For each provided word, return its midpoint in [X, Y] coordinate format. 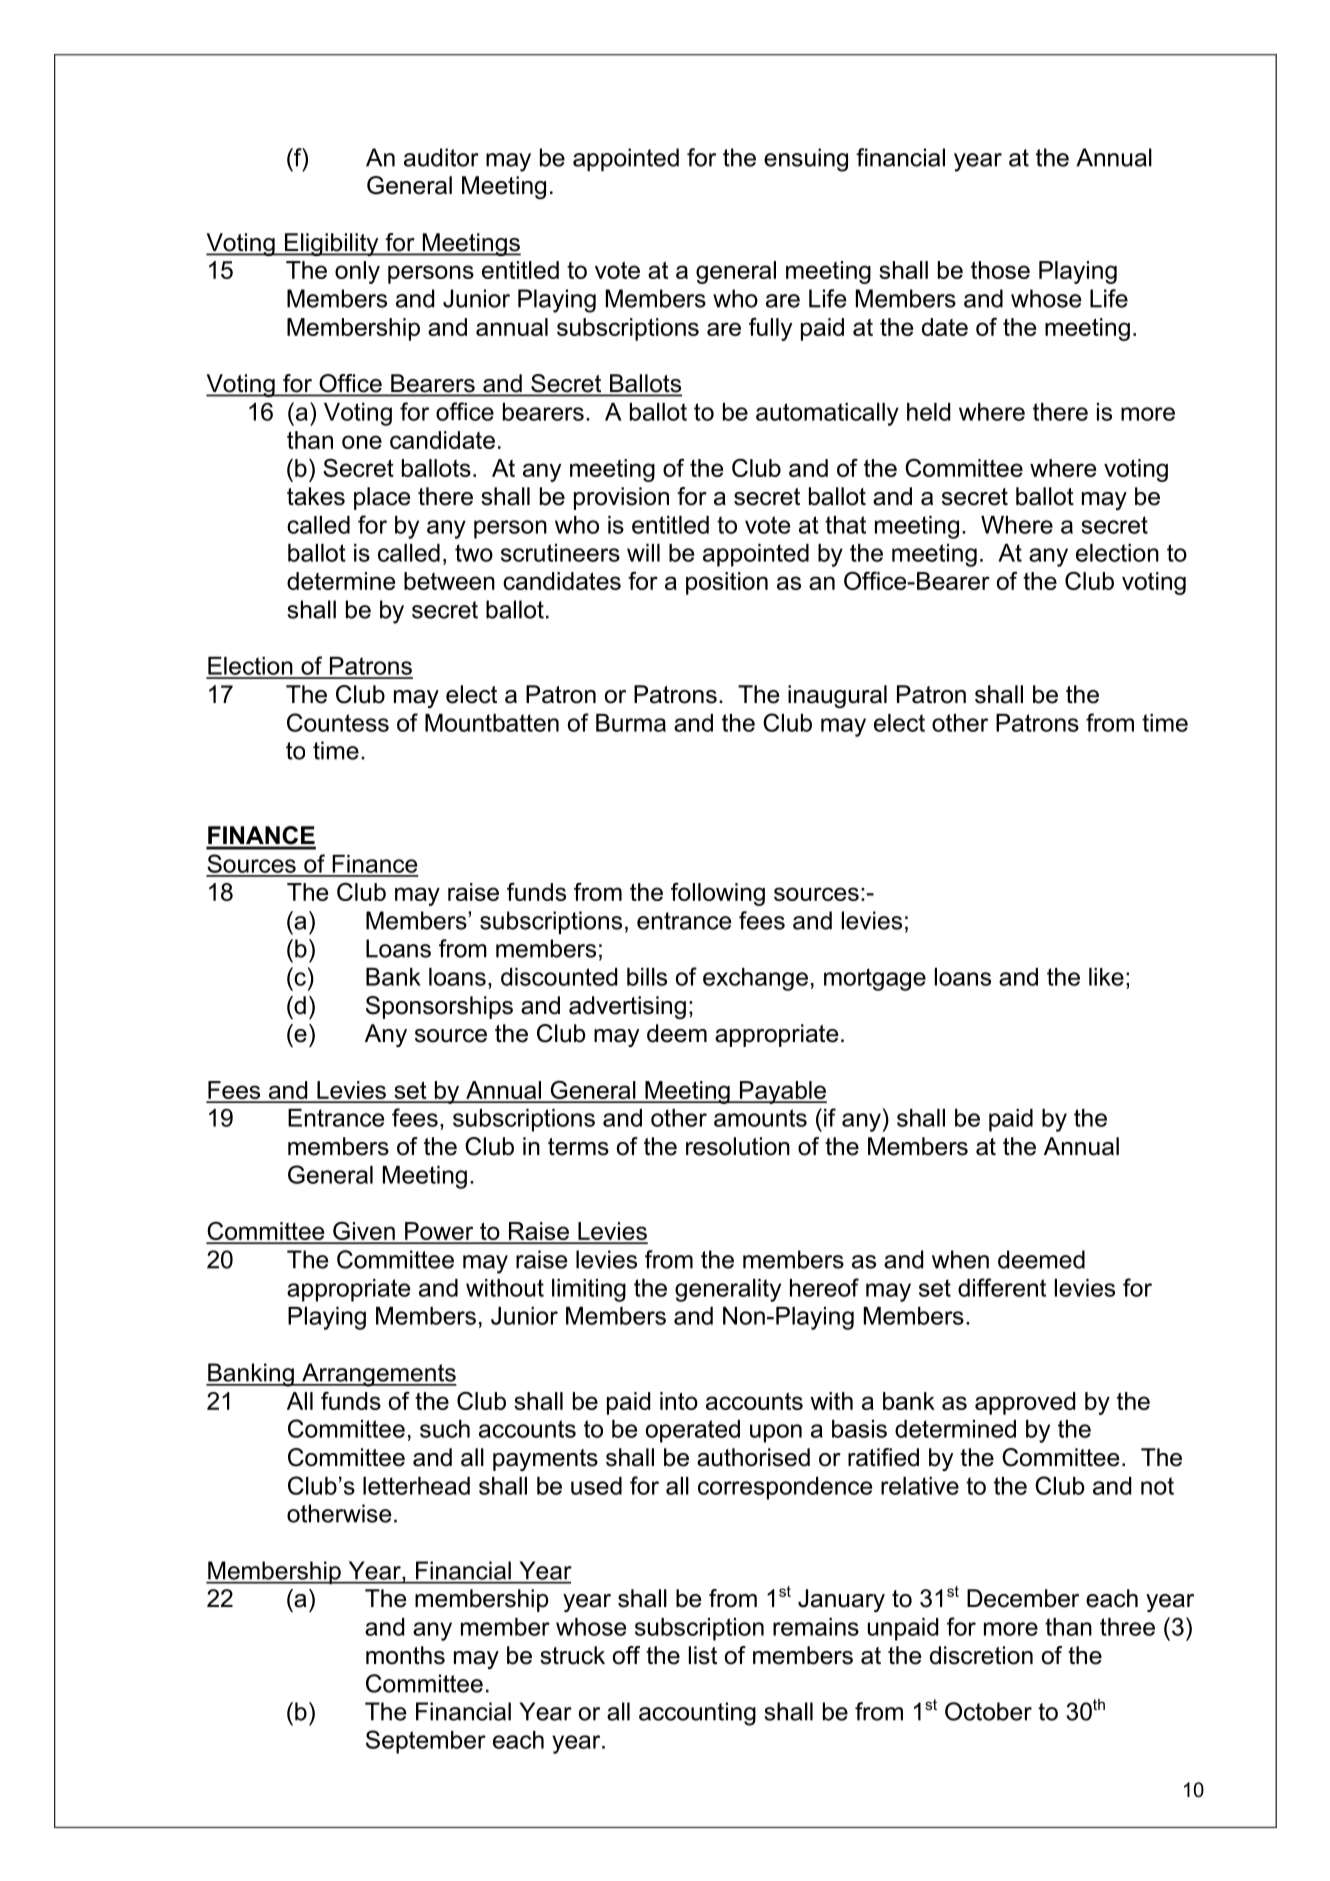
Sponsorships [439, 1007]
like [1106, 977]
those [1000, 270]
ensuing [806, 160]
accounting [697, 1714]
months [405, 1655]
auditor [441, 157]
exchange [755, 979]
